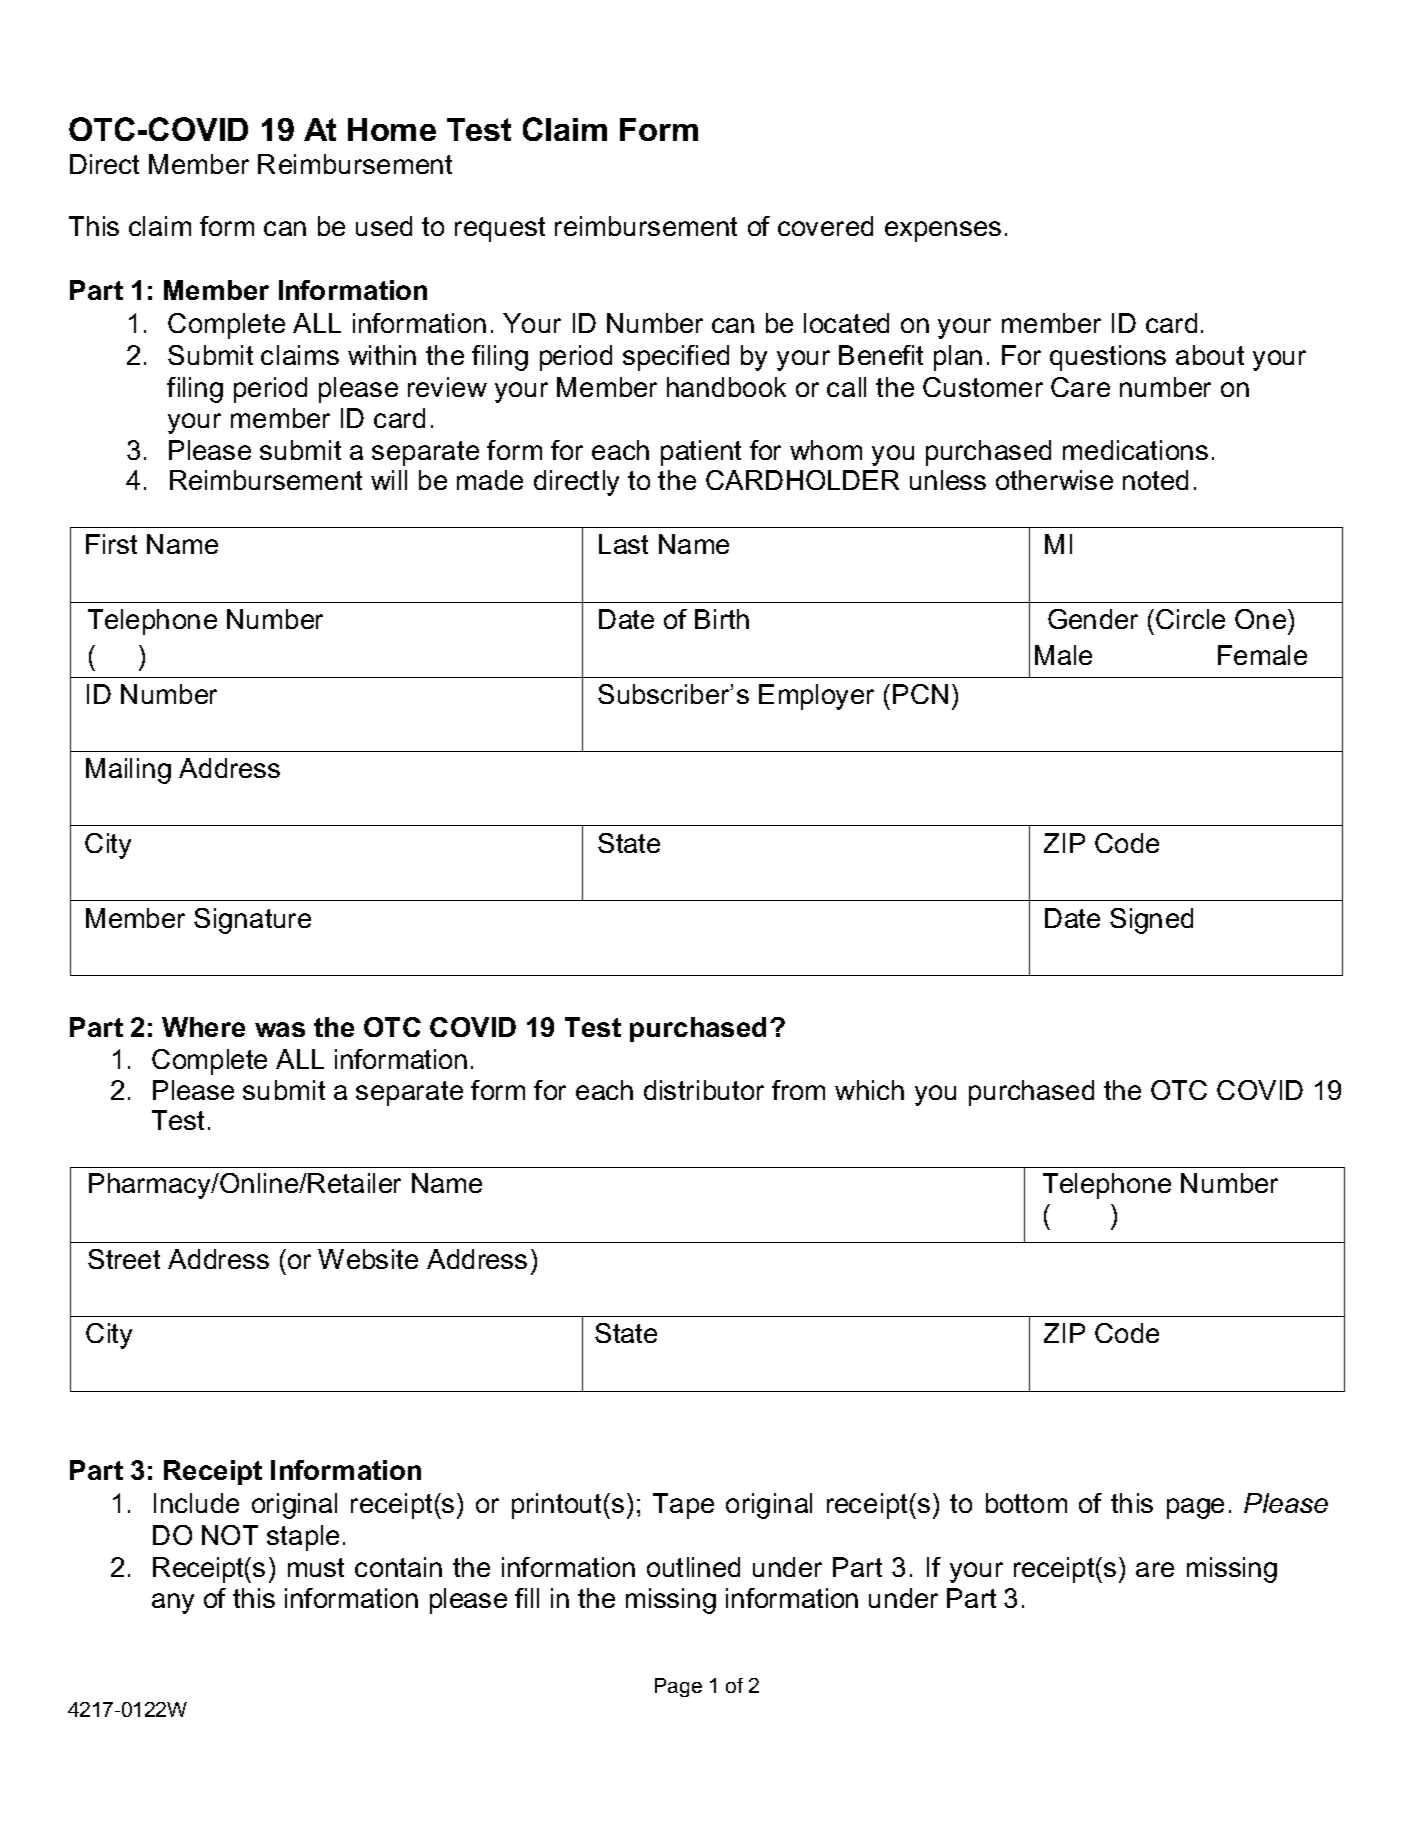 This document has height=1830, width=1414. Describe the element at coordinates (943, 231) in the document. I see `expenses` at that location.
